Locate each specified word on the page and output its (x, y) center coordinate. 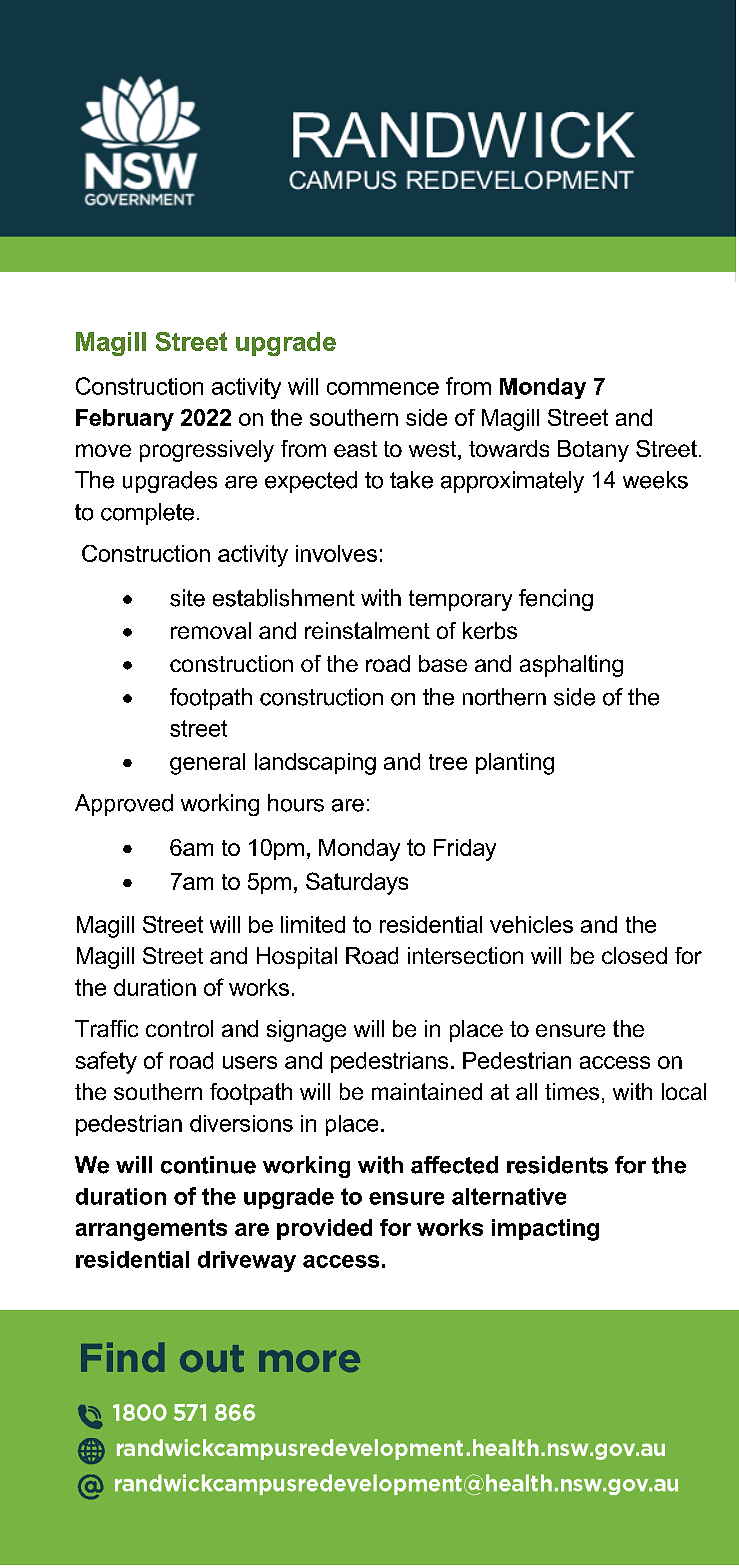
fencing (556, 600)
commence (383, 388)
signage (306, 1031)
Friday (465, 850)
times (572, 1091)
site (187, 598)
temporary (460, 600)
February (125, 420)
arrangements (151, 1230)
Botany (593, 451)
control (179, 1028)
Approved (124, 805)
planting (515, 764)
